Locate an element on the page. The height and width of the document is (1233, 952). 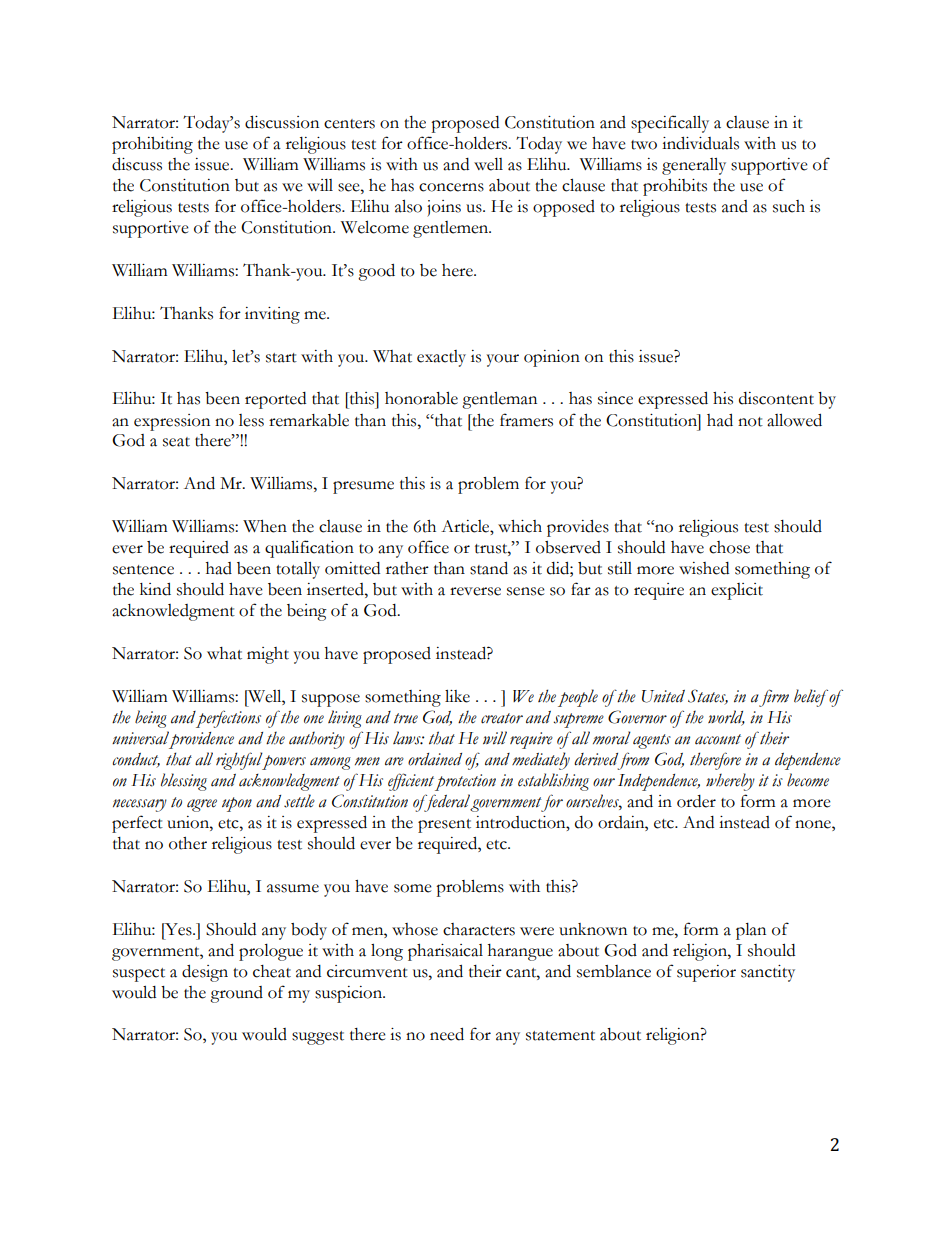
start is located at coordinates (281, 358).
